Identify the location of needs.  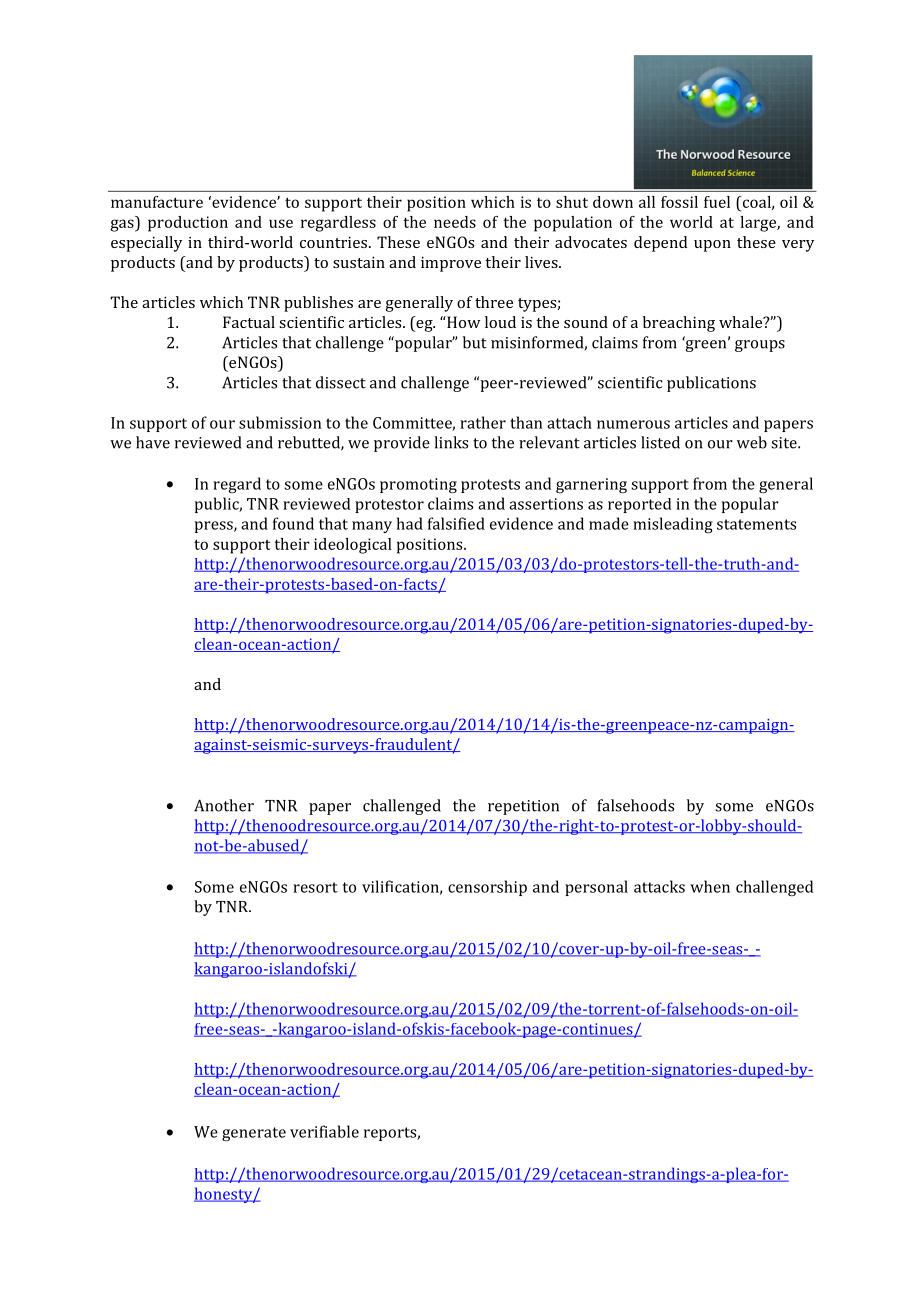
(455, 222).
